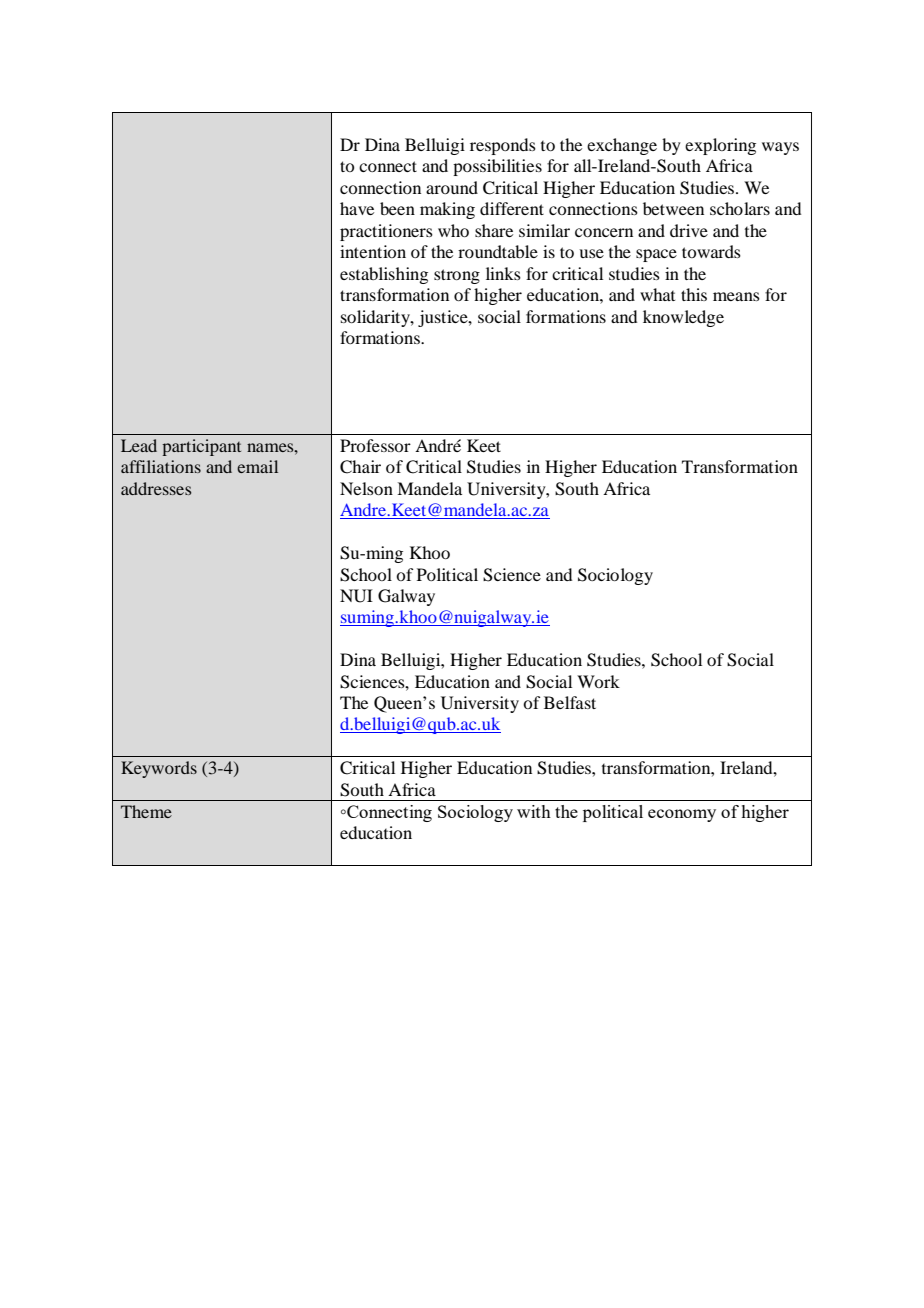 Image resolution: width=924 pixels, height=1308 pixels. What do you see at coordinates (598, 681) in the screenshot?
I see `Work` at bounding box center [598, 681].
